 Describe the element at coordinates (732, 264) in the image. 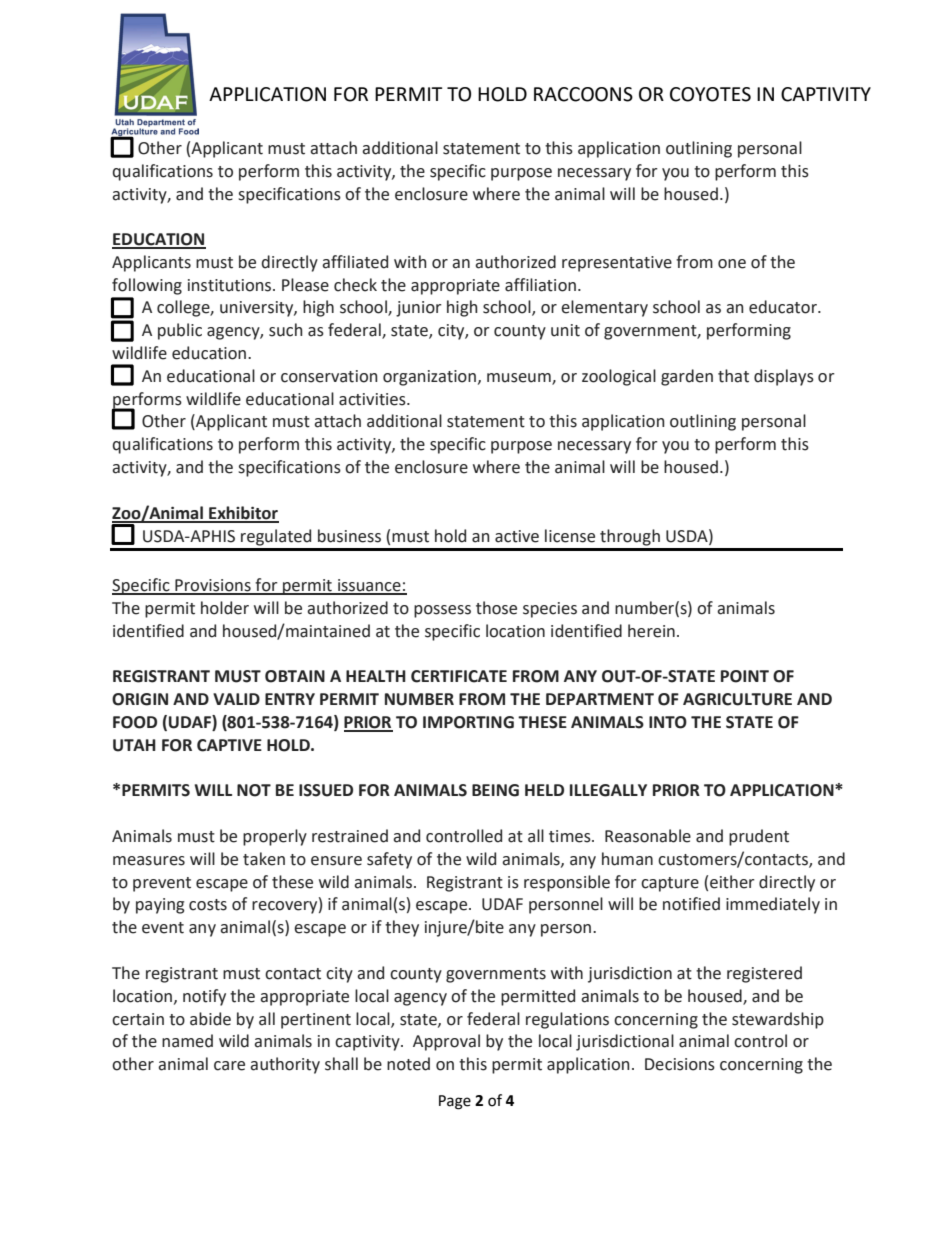

I see `one` at that location.
